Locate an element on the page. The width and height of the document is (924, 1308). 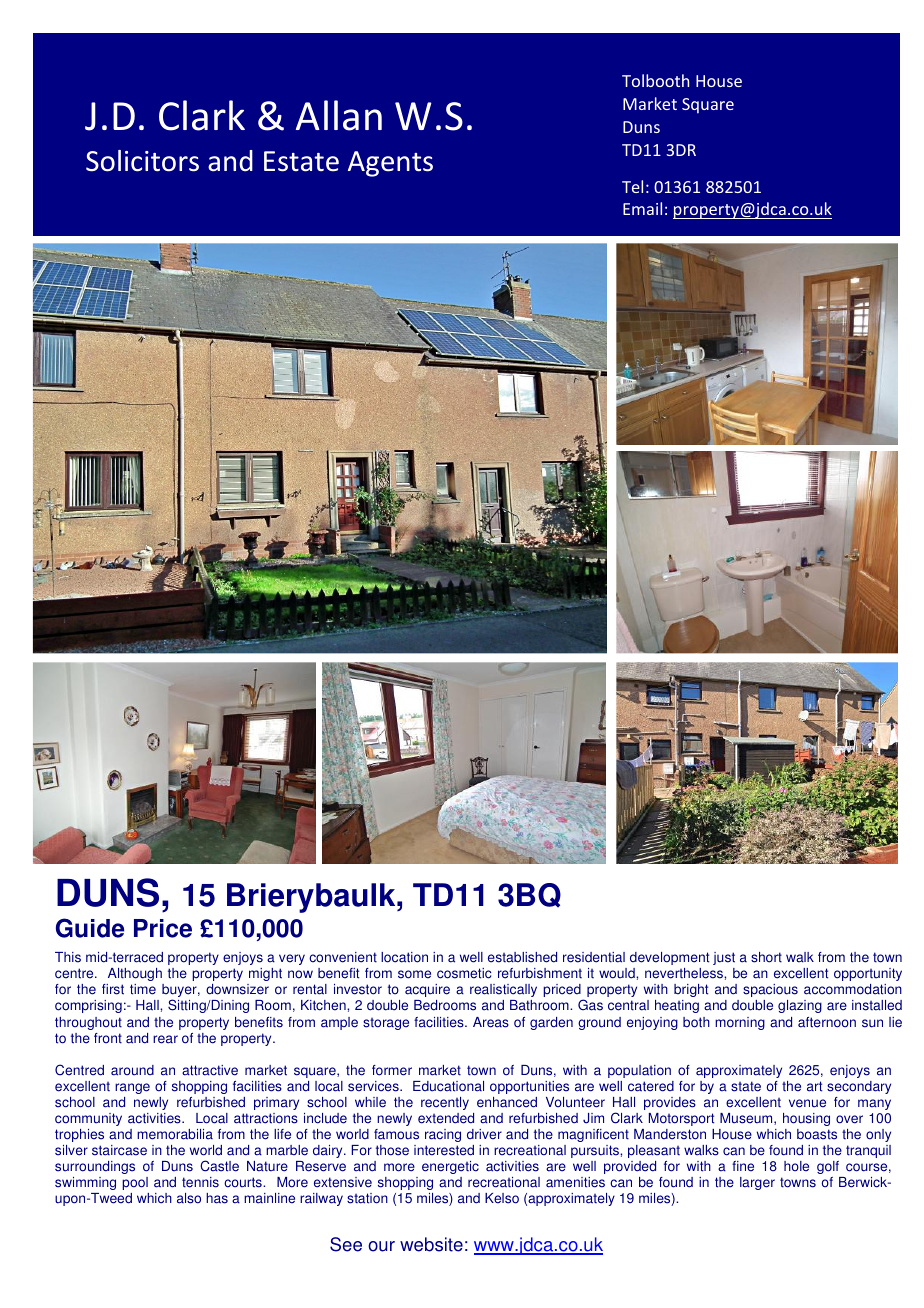
location is located at coordinates (404, 957).
